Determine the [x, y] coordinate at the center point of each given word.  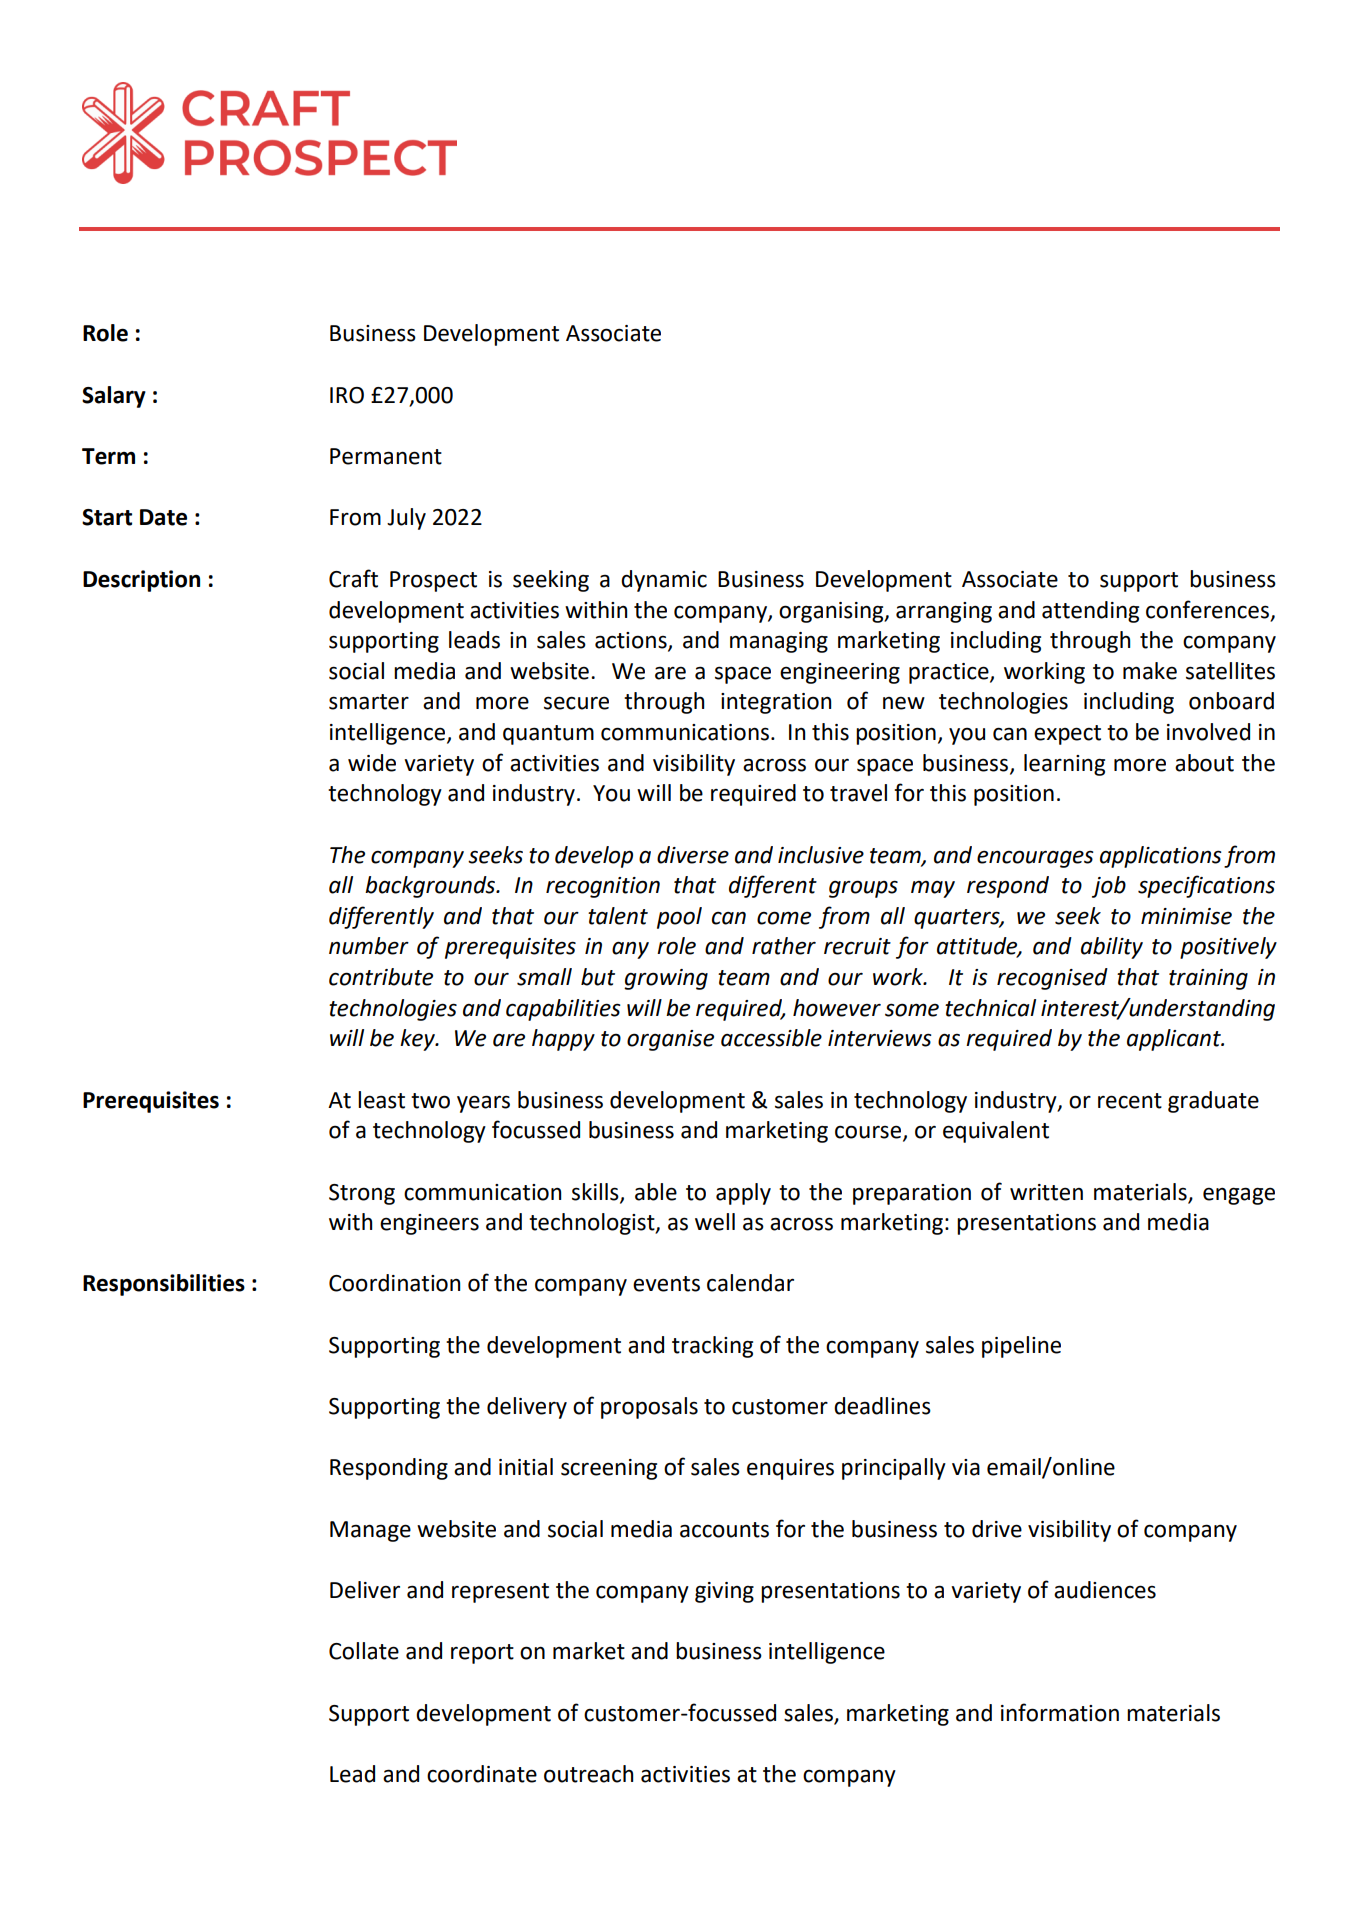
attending [1090, 612]
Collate [364, 1651]
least [381, 1100]
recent [1130, 1101]
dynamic [664, 581]
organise [670, 1040]
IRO [347, 395]
